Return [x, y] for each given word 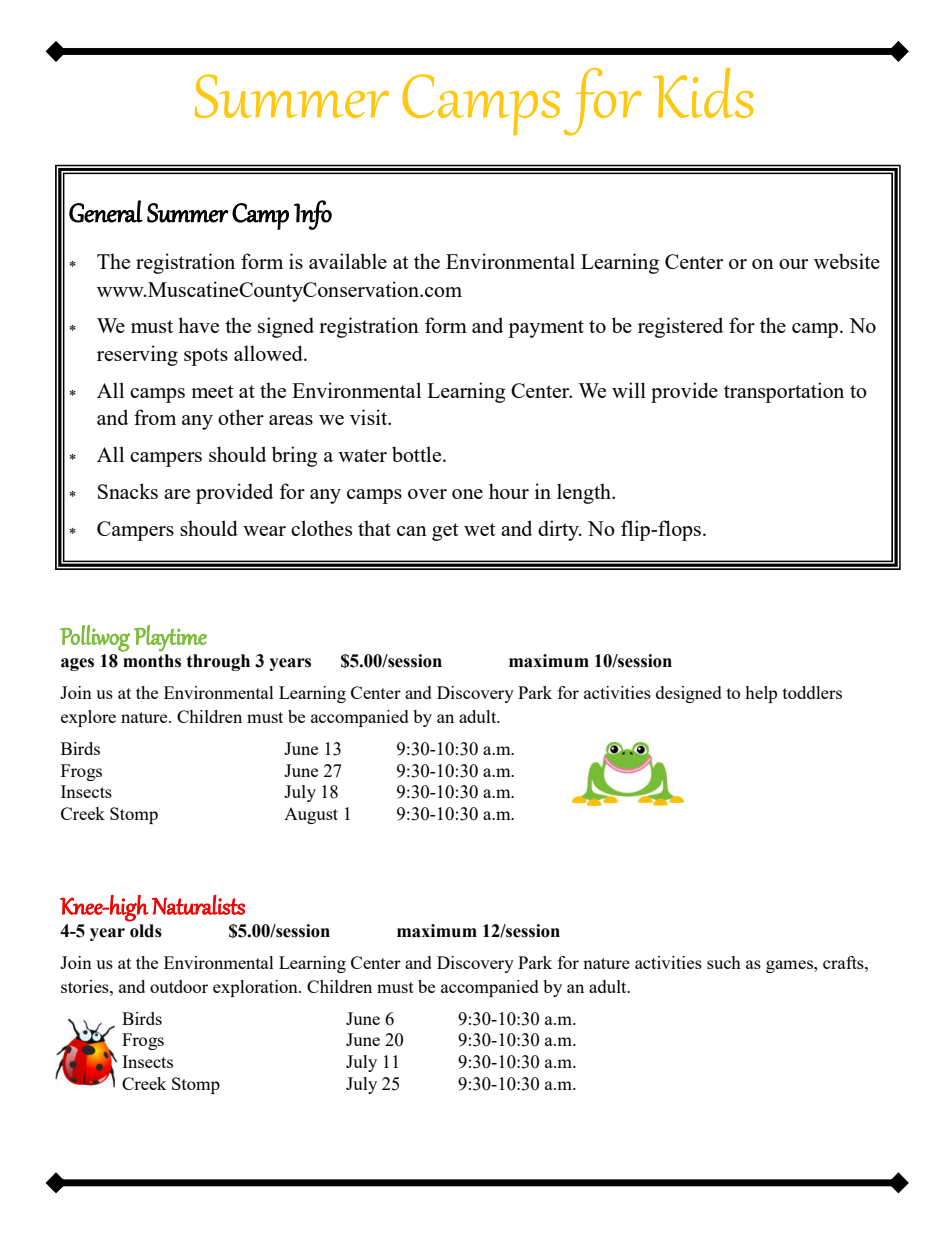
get [445, 532]
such [724, 962]
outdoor [179, 986]
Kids [703, 93]
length [585, 493]
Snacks [128, 491]
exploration [256, 988]
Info [313, 215]
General [106, 211]
